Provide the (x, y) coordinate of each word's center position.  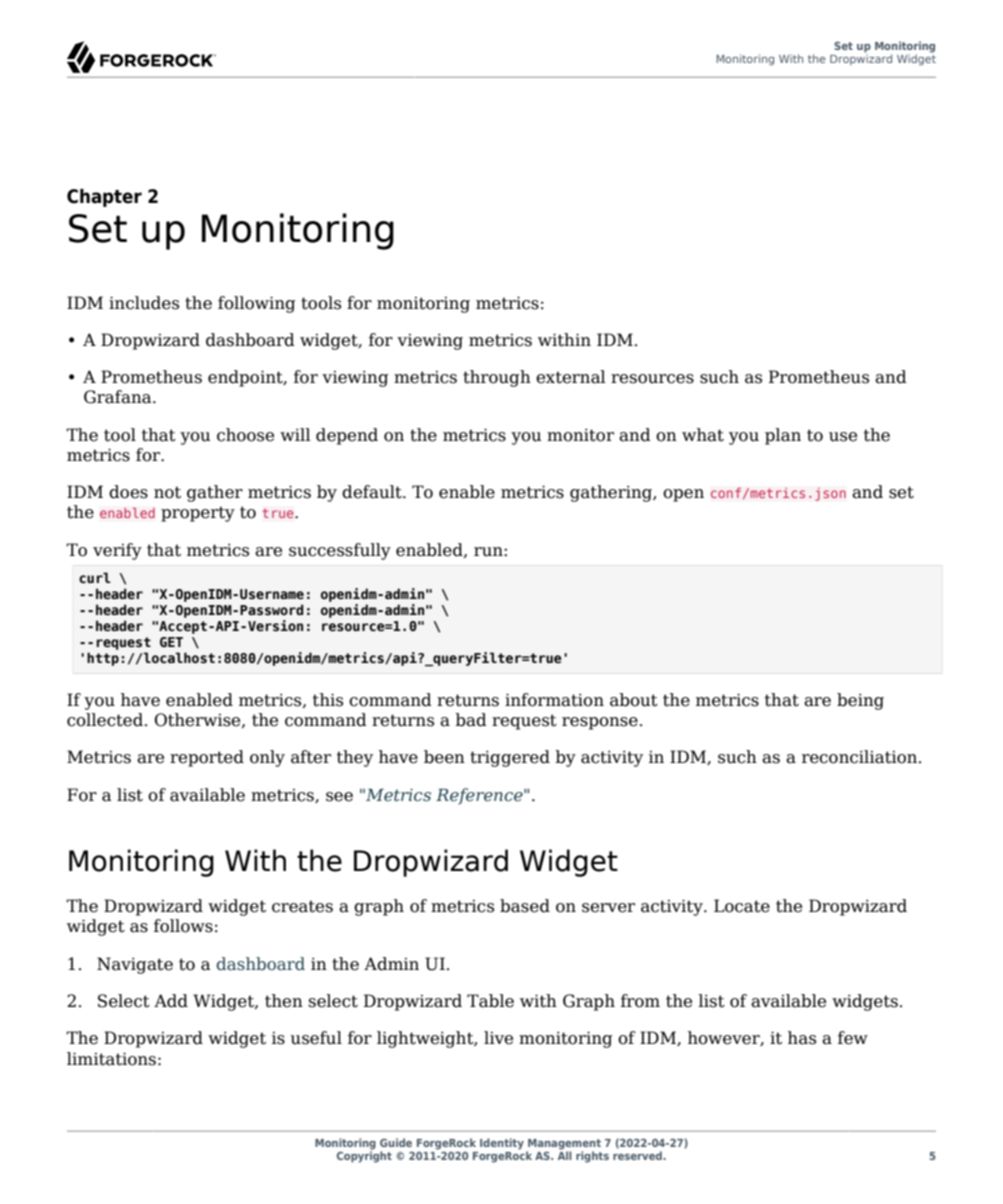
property (198, 514)
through (497, 378)
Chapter (104, 198)
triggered (510, 758)
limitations (111, 1059)
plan (783, 436)
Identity (502, 1144)
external (571, 377)
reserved (638, 1155)
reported (207, 758)
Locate (742, 906)
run (489, 552)
